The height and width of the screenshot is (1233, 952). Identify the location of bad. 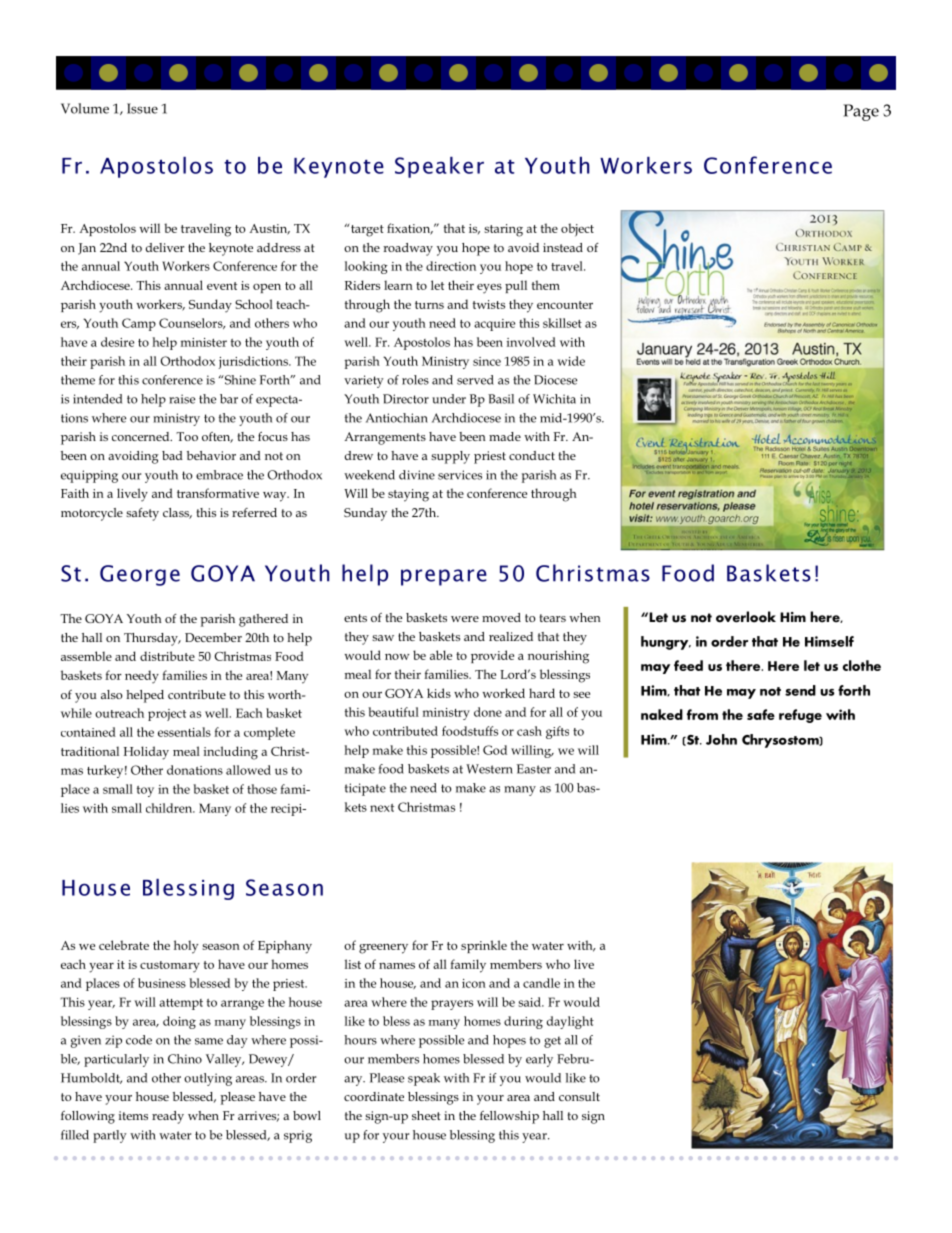
(172, 455).
